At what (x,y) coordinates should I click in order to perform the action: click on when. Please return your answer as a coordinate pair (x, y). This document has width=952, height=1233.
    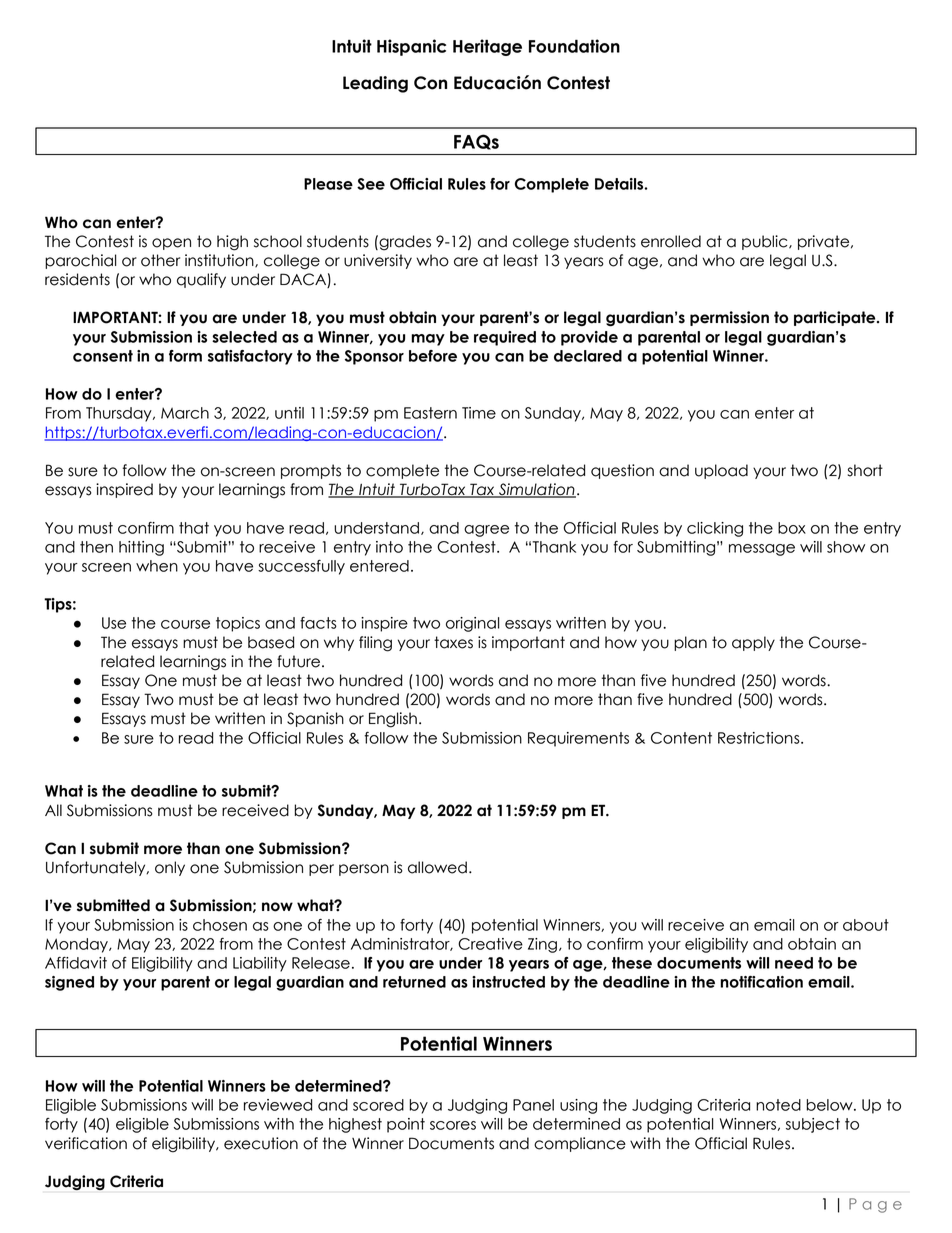
    Looking at the image, I should click on (157, 566).
